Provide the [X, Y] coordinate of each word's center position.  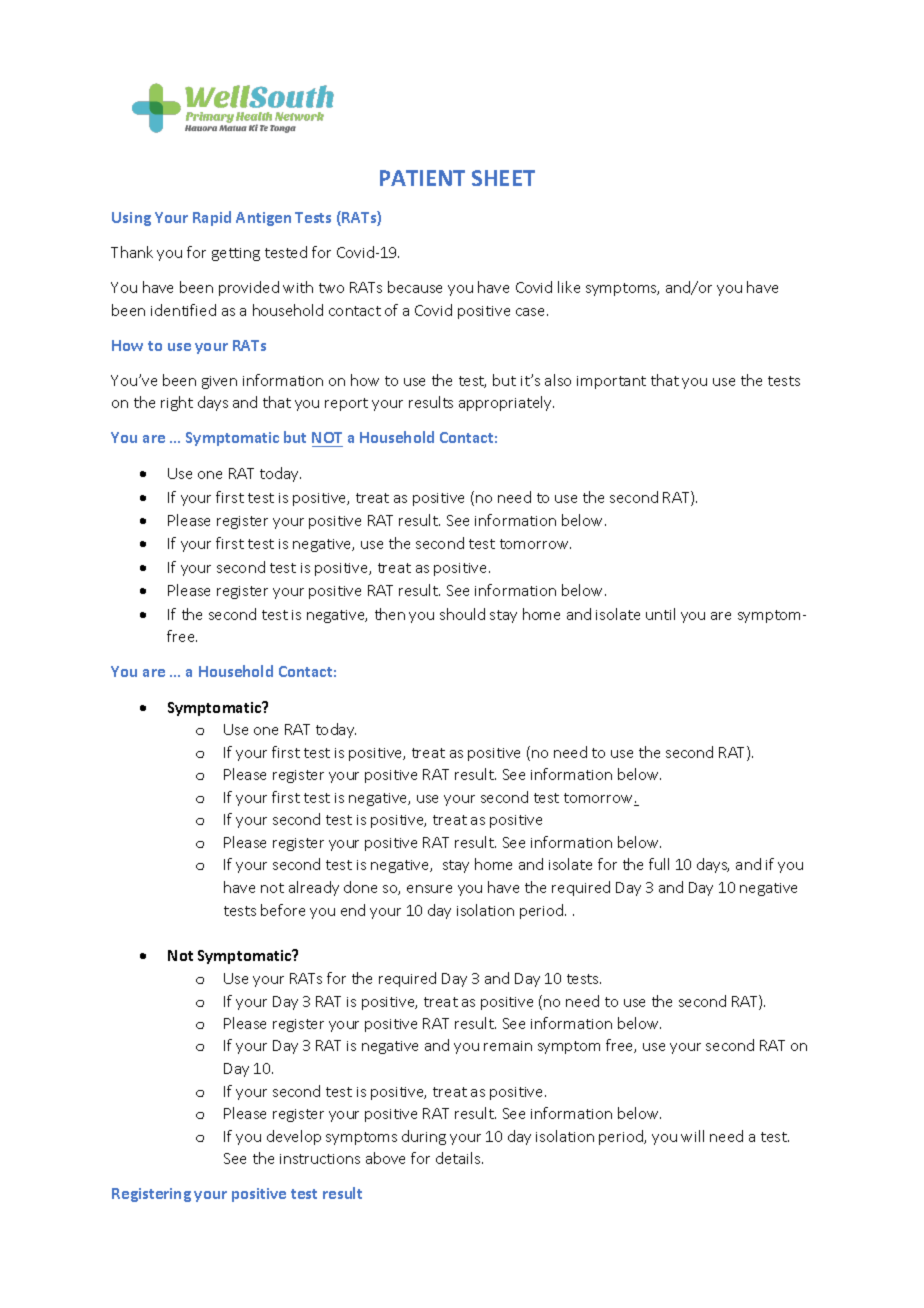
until [660, 614]
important [611, 382]
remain [508, 1046]
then [390, 614]
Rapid [212, 218]
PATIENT [422, 178]
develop [294, 1137]
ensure [429, 889]
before [283, 910]
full [659, 864]
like [569, 287]
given [219, 382]
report [346, 404]
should [462, 614]
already [314, 888]
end [353, 910]
